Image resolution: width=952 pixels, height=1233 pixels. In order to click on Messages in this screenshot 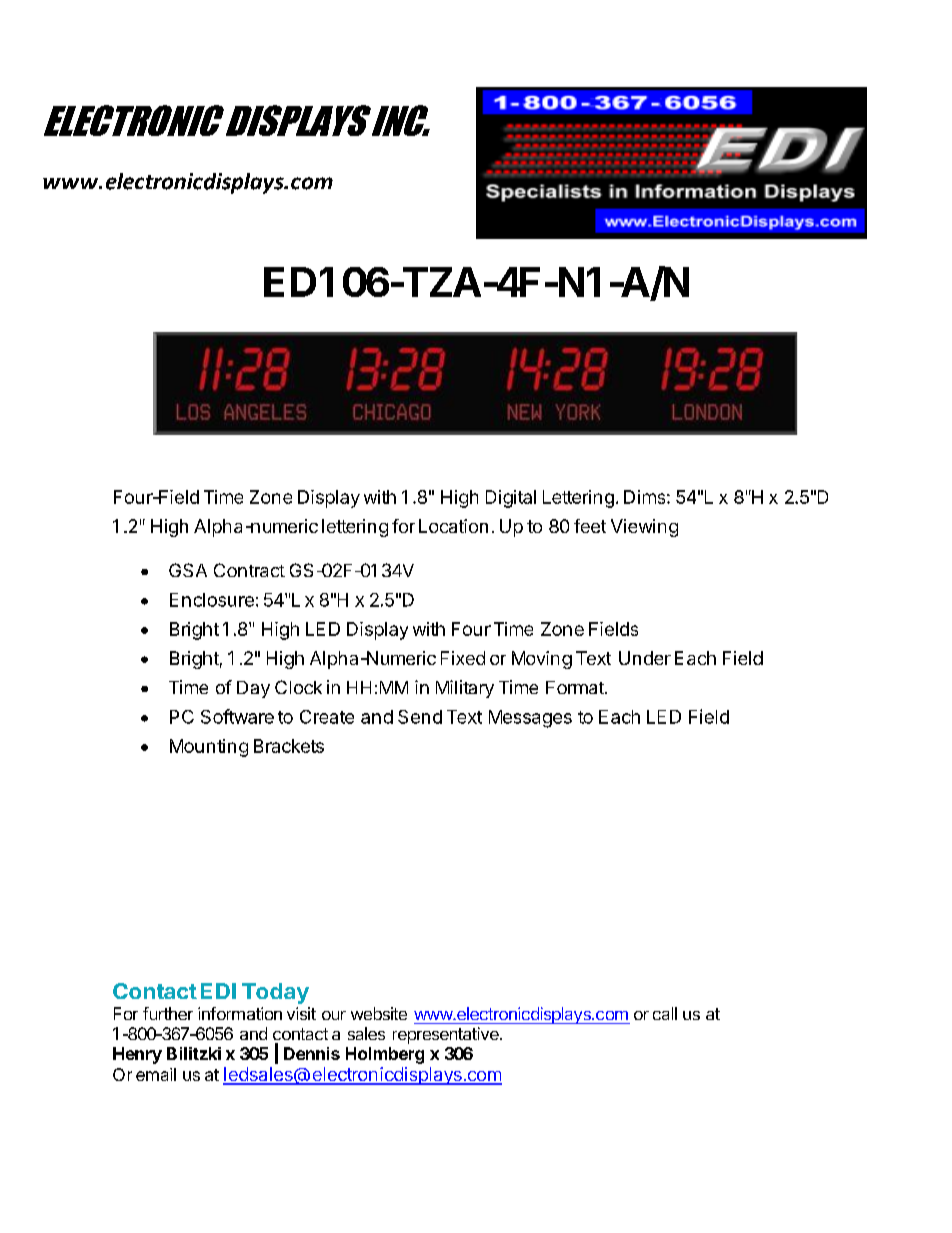, I will do `click(530, 719)`.
